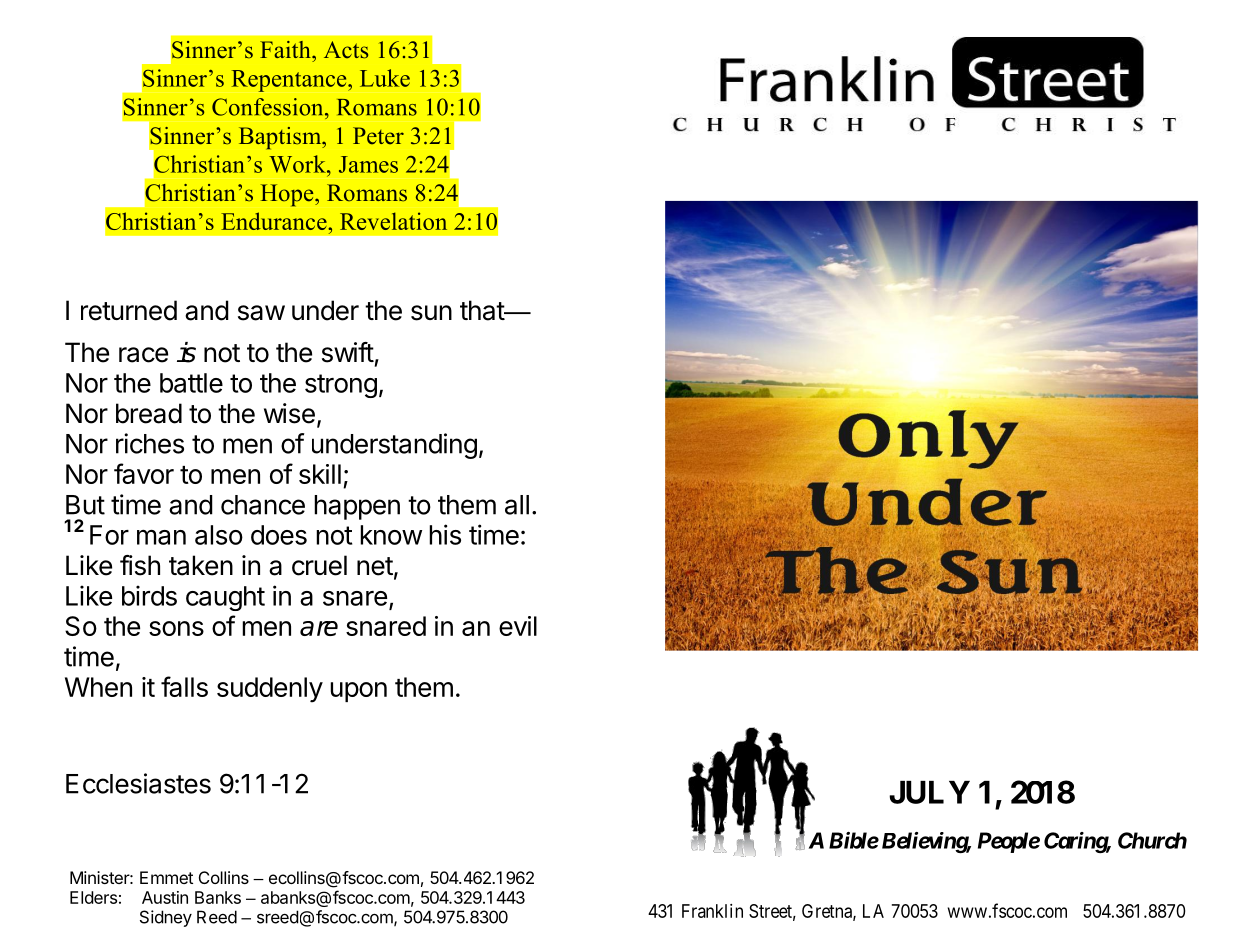 The width and height of the screenshot is (1233, 952). I want to click on JULY, so click(929, 792).
